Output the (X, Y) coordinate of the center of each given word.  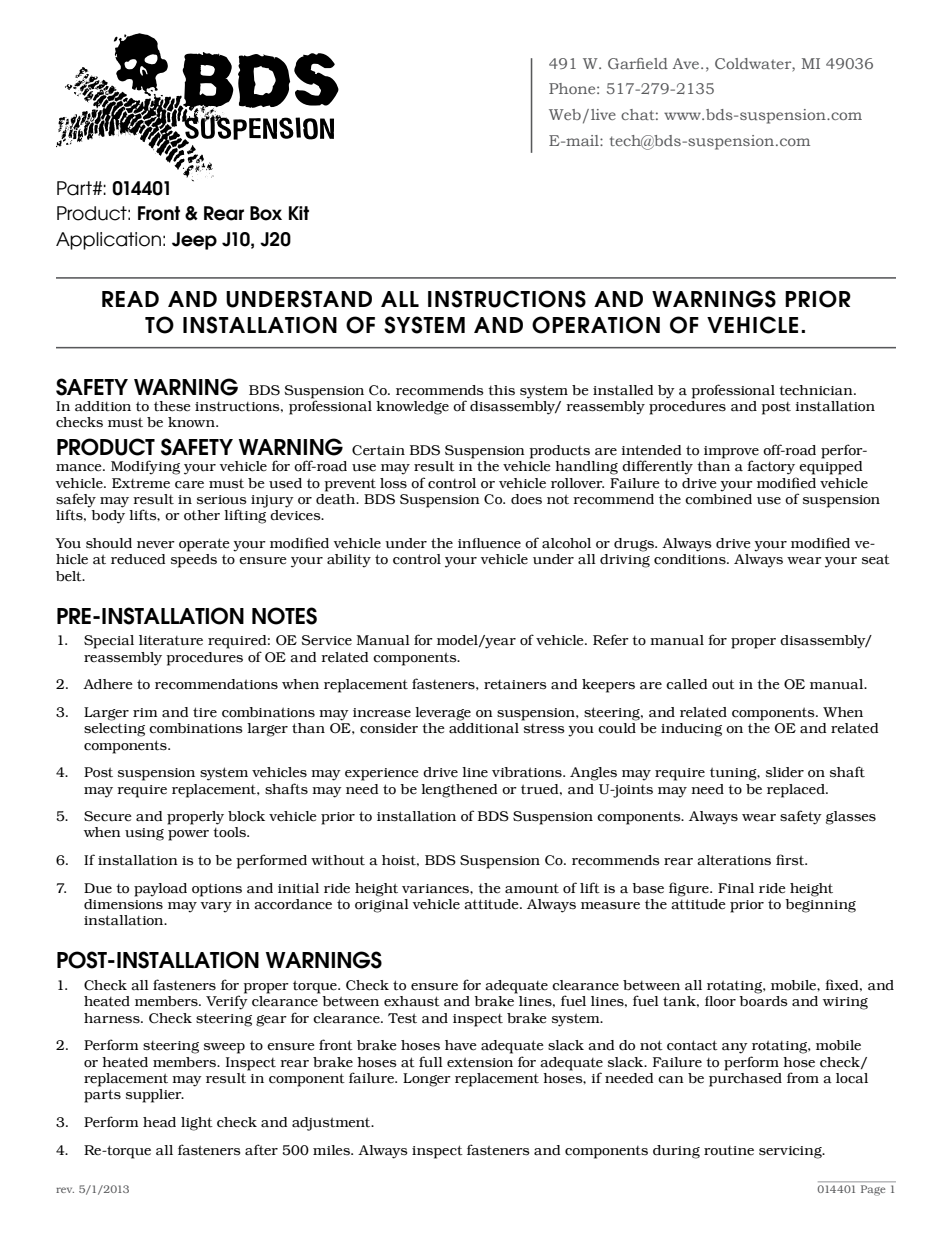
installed (623, 390)
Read (130, 299)
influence (489, 543)
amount (532, 888)
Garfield (638, 63)
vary (216, 907)
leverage (443, 714)
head (159, 1122)
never (156, 545)
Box (266, 213)
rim (145, 712)
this (501, 390)
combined (718, 498)
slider (785, 772)
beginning (820, 904)
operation (596, 325)
